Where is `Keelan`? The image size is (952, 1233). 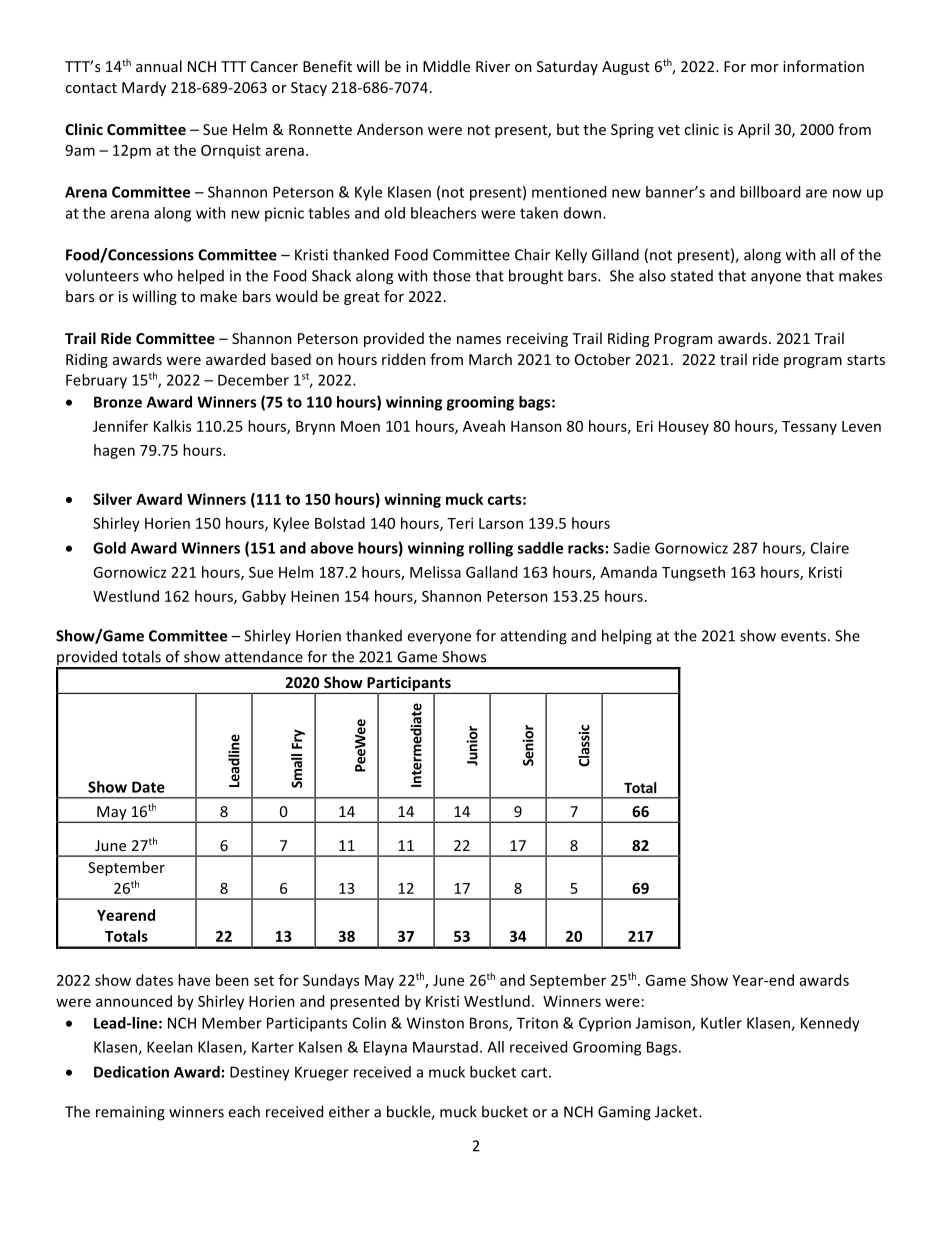 Keelan is located at coordinates (170, 1047).
